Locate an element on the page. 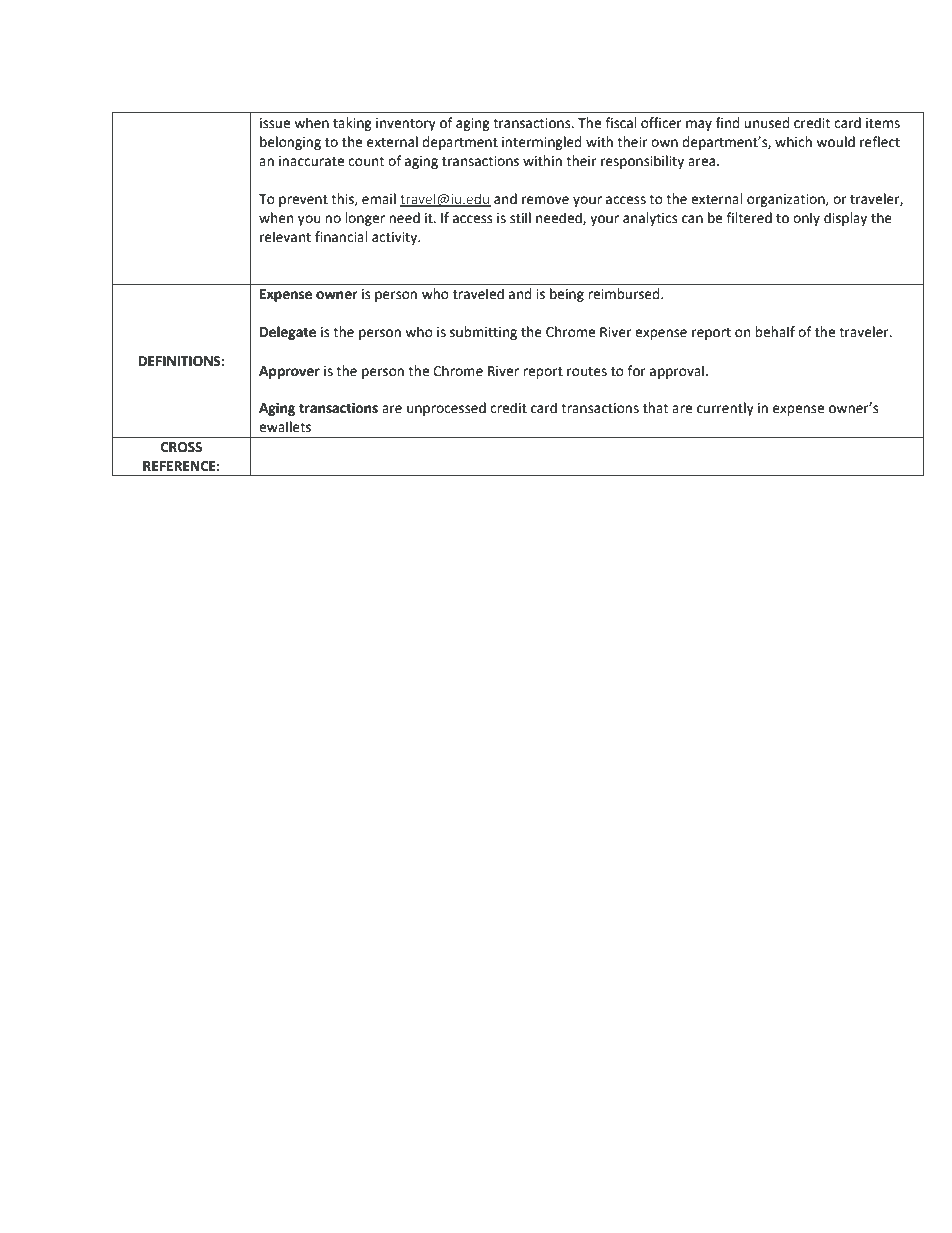  only is located at coordinates (806, 219).
